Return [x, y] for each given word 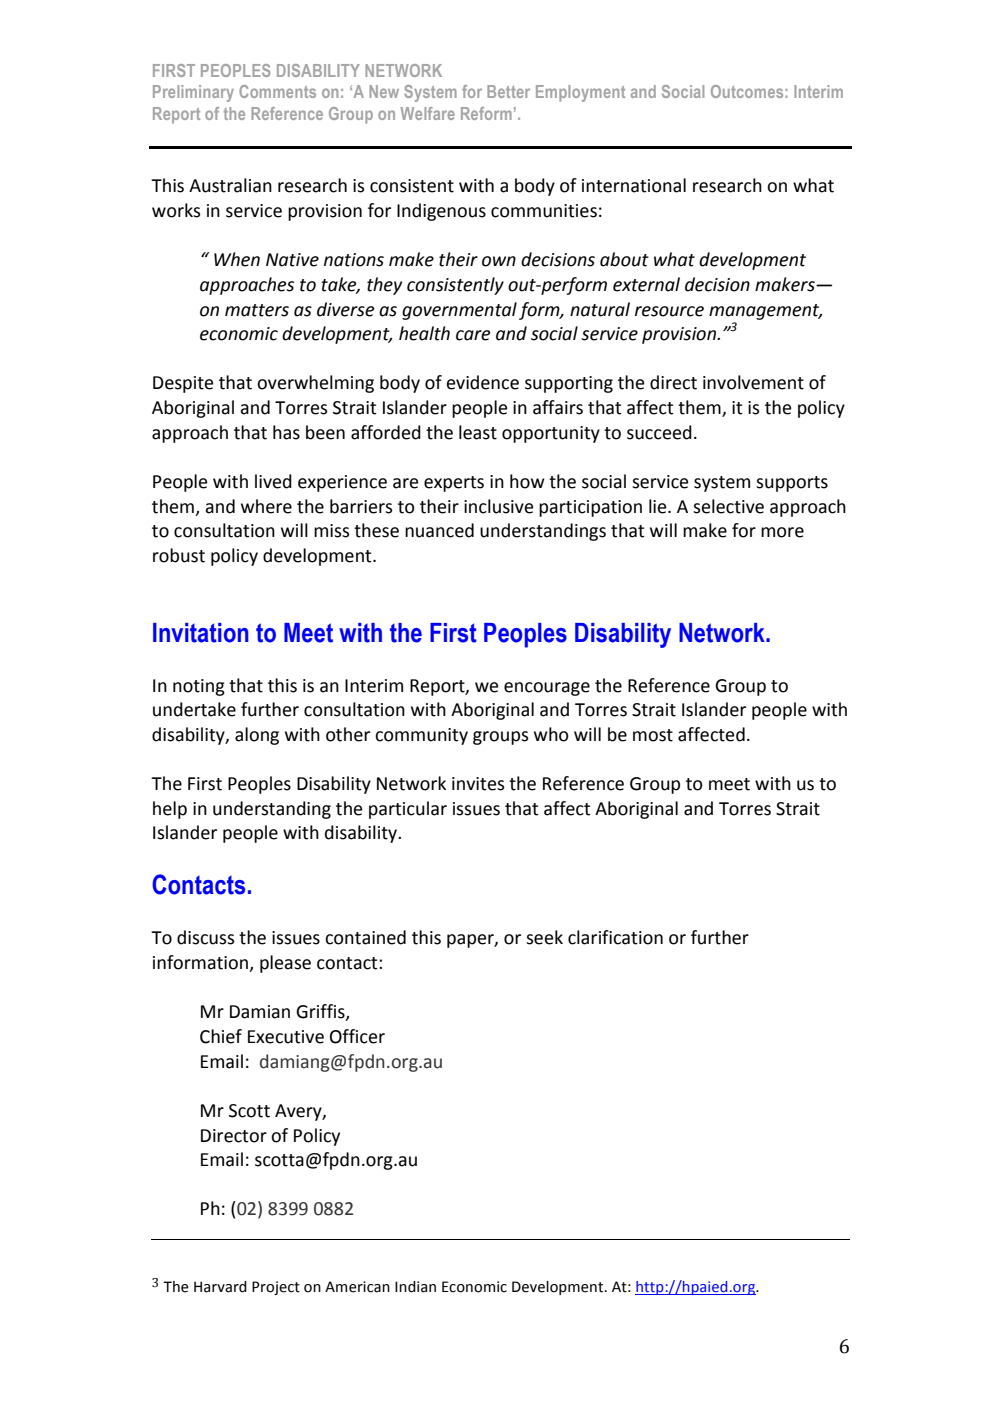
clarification [615, 937]
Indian [415, 1287]
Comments [277, 91]
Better [508, 91]
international [634, 185]
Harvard [220, 1287]
